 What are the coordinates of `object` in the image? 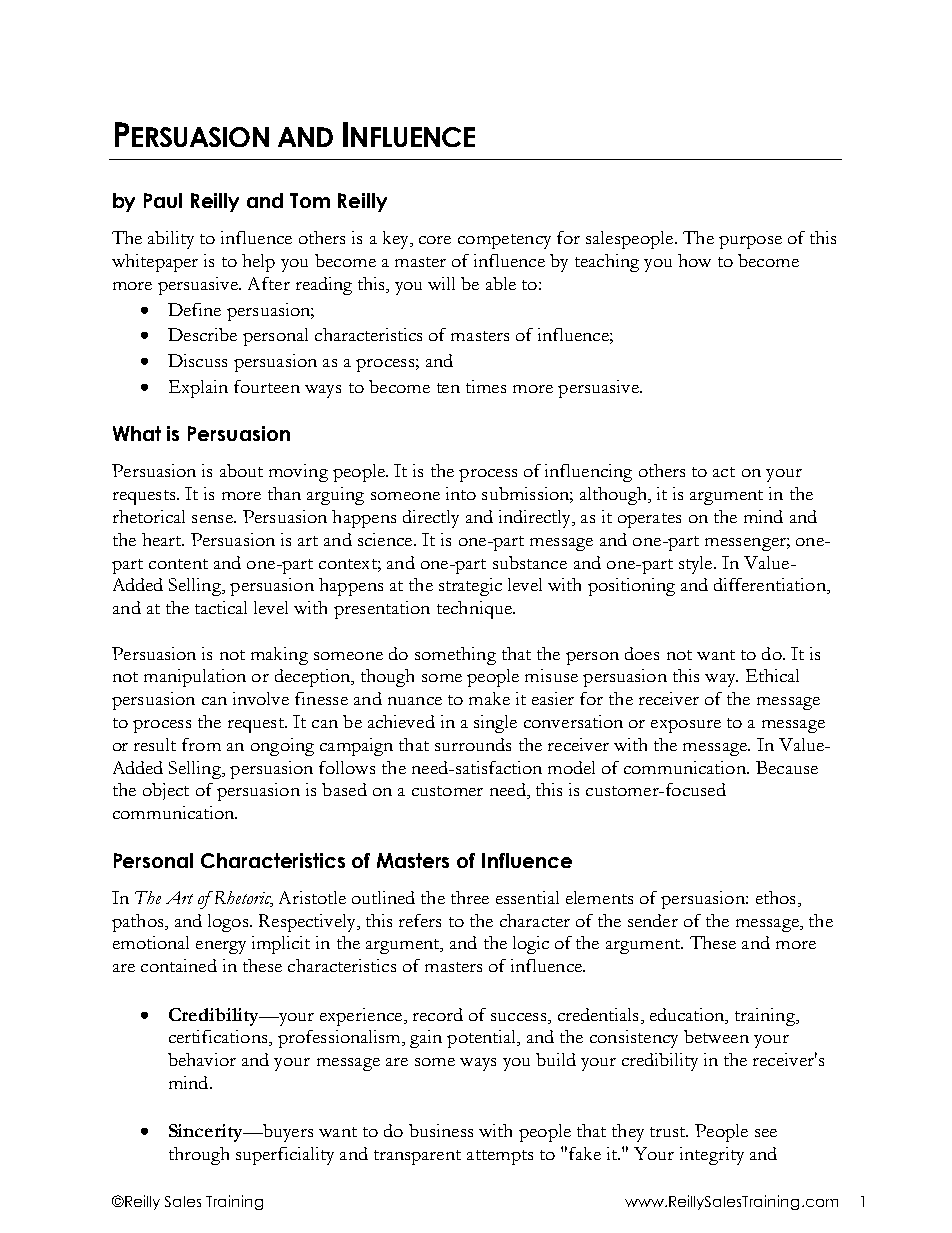 It's located at (166, 791).
